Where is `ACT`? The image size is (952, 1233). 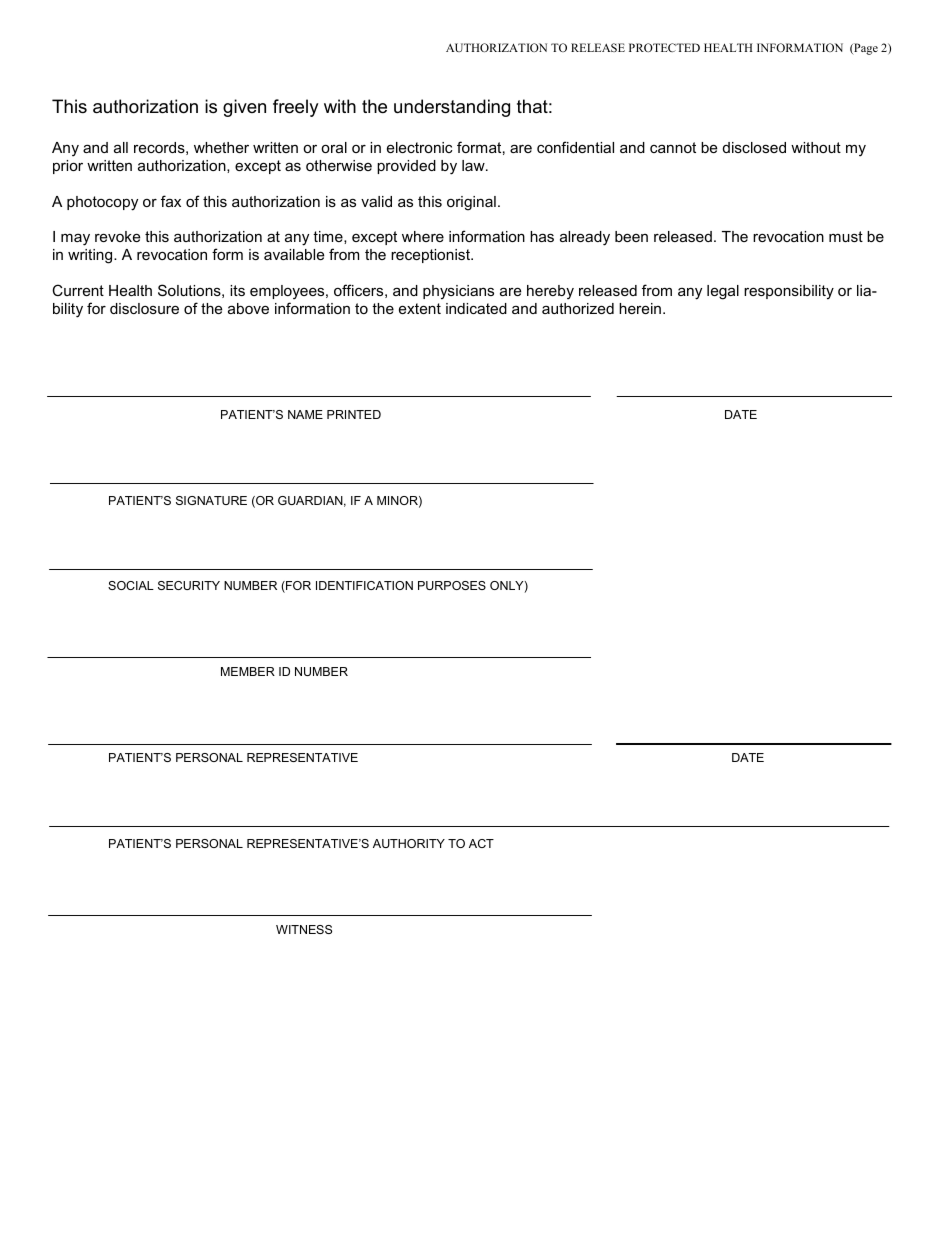
ACT is located at coordinates (481, 843).
